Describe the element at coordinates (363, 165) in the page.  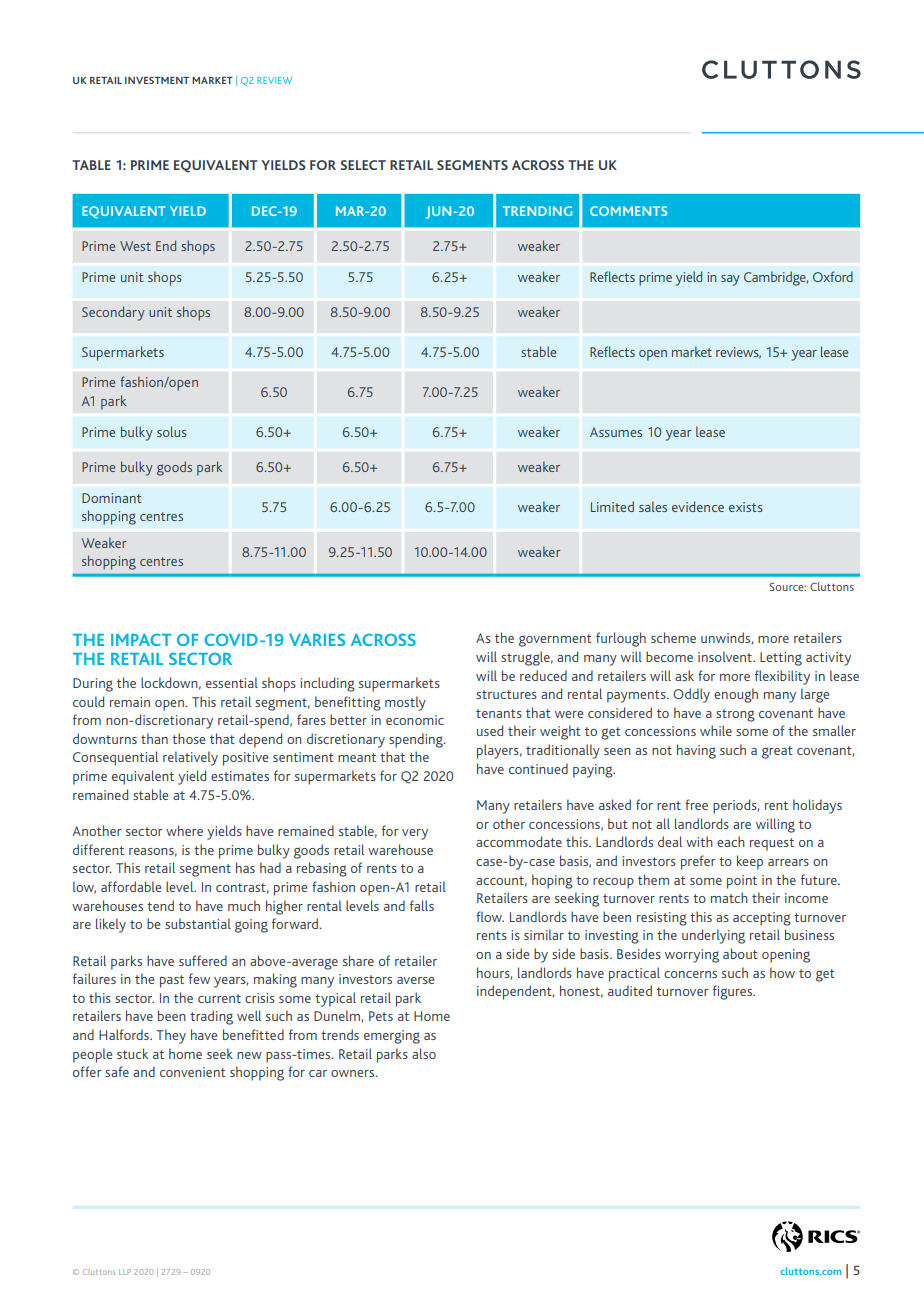
I see `SELECT` at that location.
